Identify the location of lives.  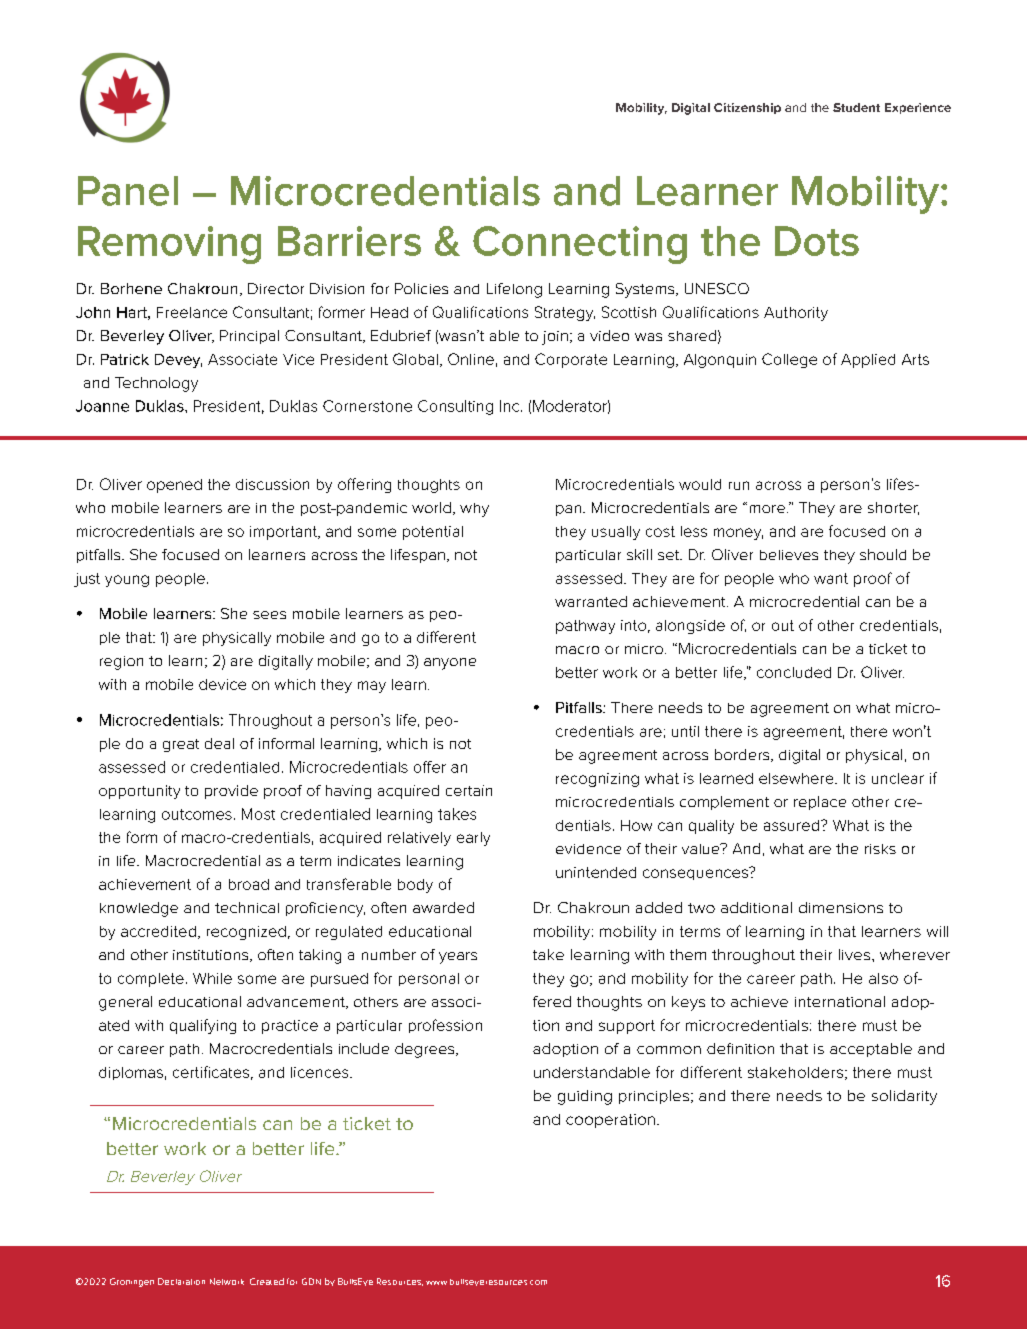
(856, 954).
